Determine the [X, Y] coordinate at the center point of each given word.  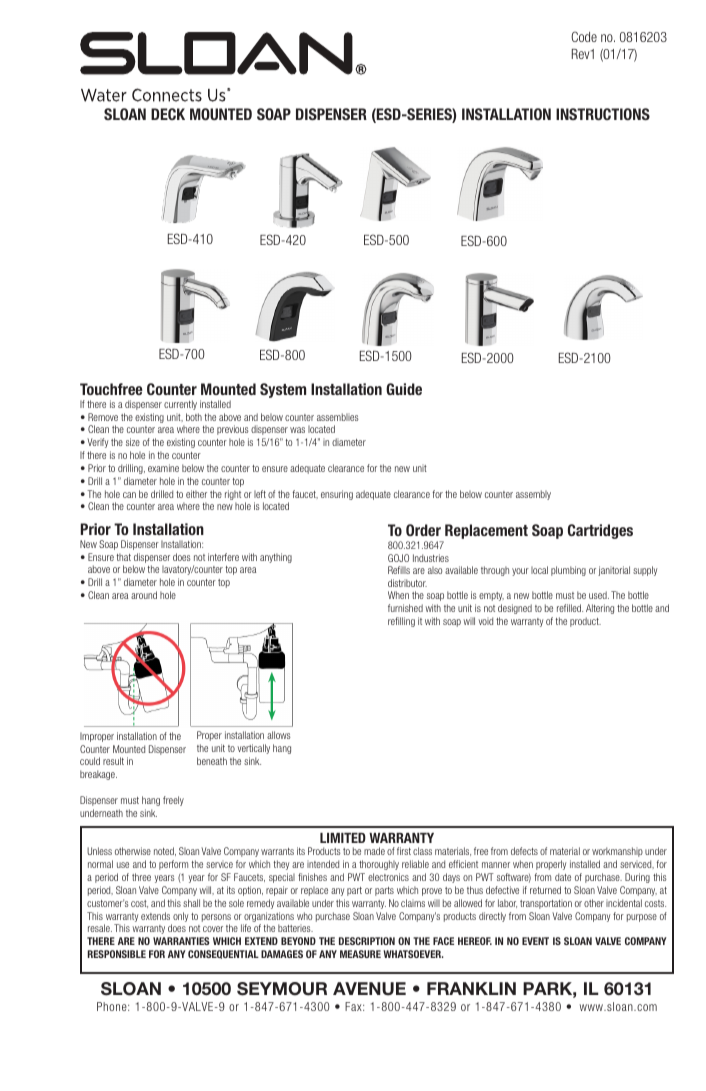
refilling [401, 622]
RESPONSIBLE [117, 954]
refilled [570, 608]
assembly [533, 495]
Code [584, 36]
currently [180, 405]
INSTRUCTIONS [603, 114]
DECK [168, 114]
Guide [404, 389]
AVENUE [369, 989]
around [144, 595]
